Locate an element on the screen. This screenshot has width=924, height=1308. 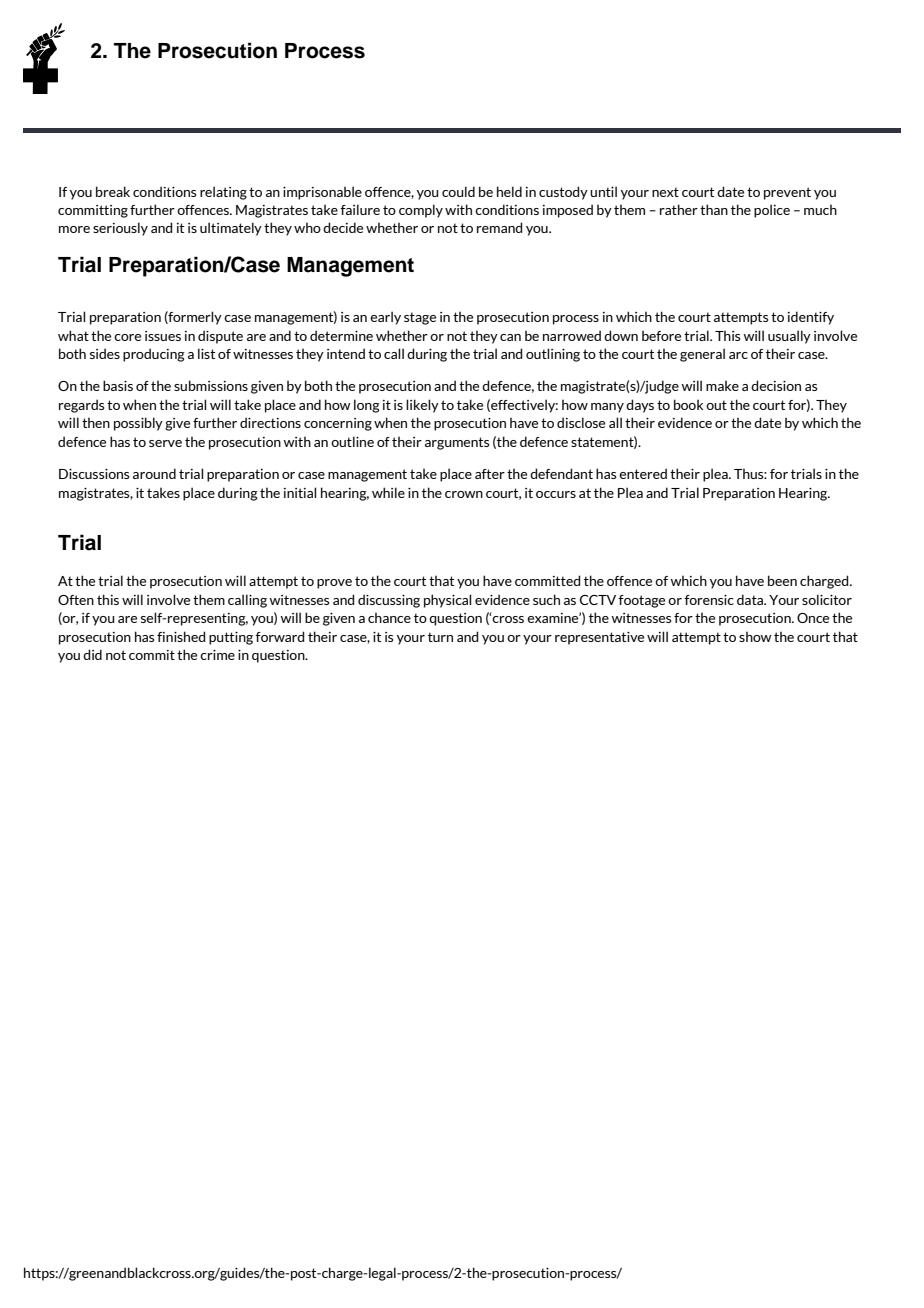
arc is located at coordinates (738, 355).
